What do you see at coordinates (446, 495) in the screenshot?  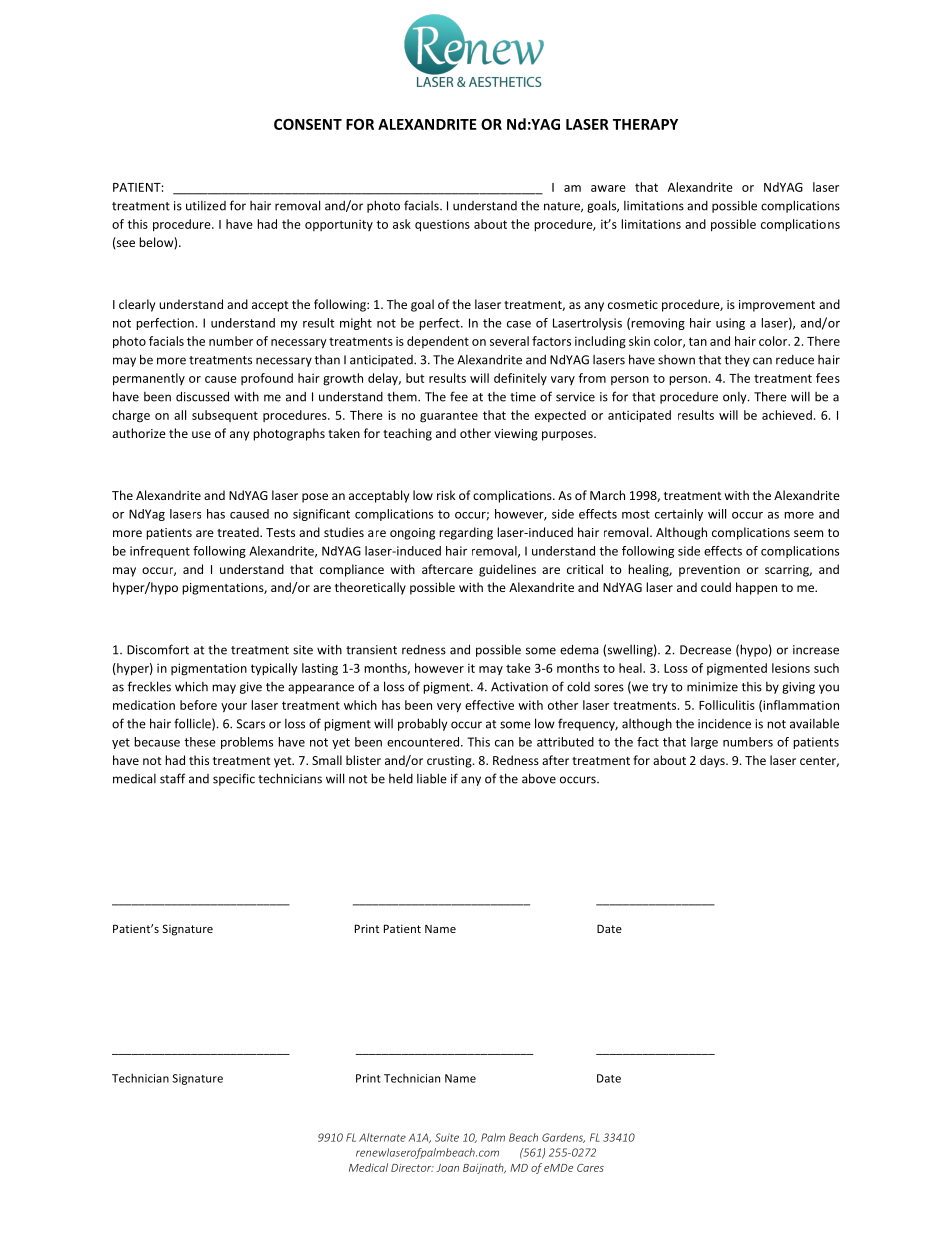 I see `risk` at bounding box center [446, 495].
